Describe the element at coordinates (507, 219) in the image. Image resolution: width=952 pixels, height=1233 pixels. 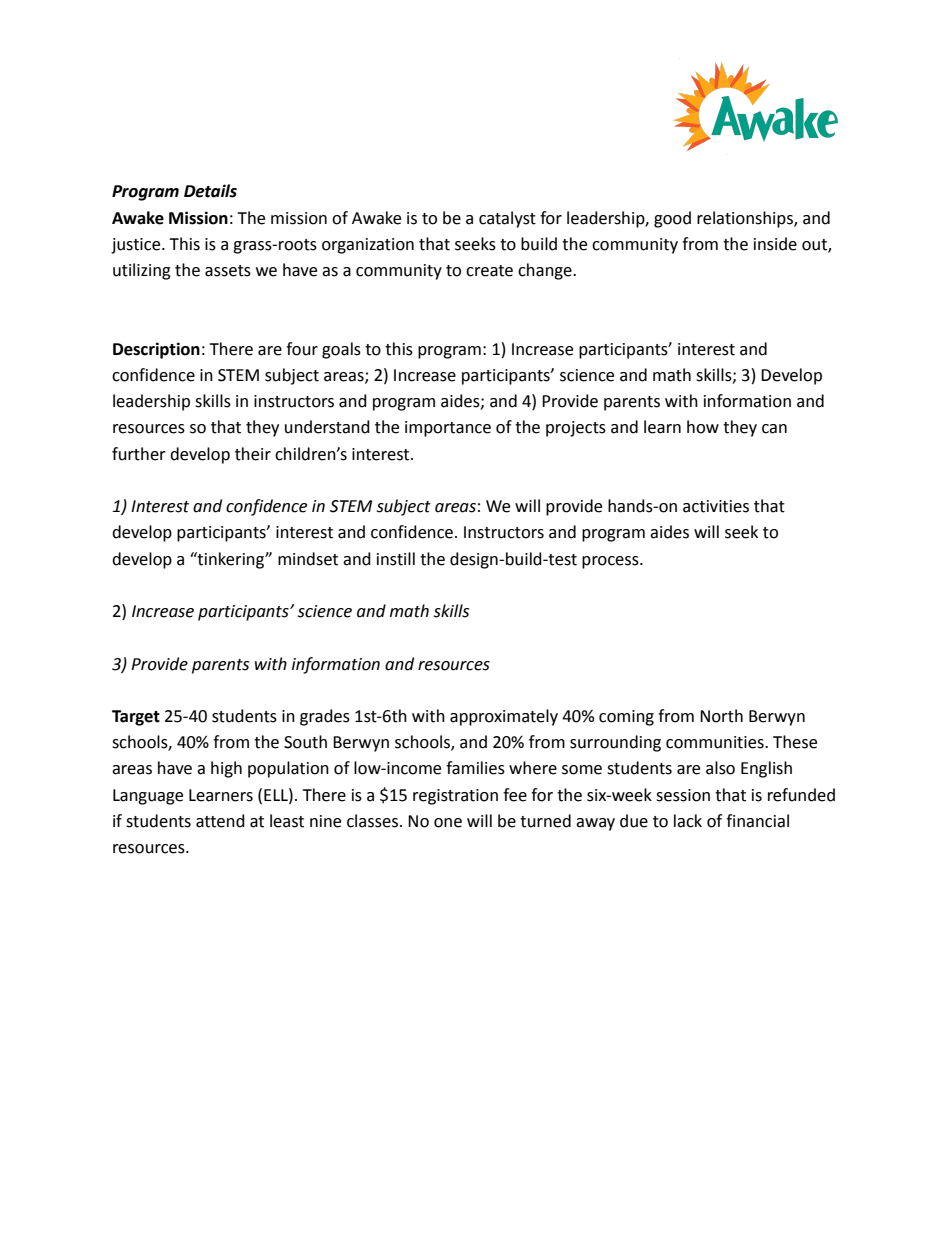
I see `catalyst` at that location.
